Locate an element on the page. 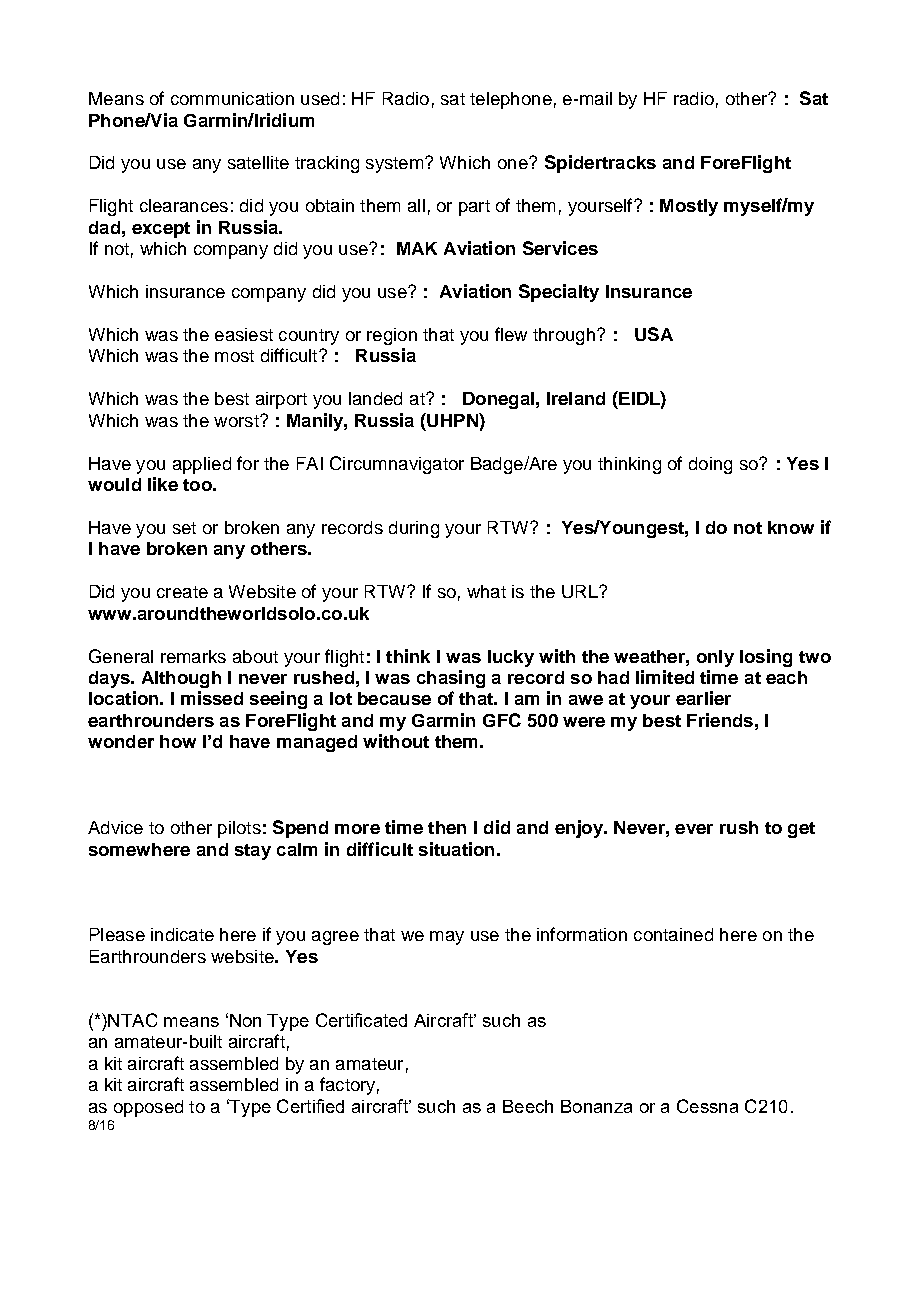 The image size is (924, 1308). Friends is located at coordinates (720, 720).
